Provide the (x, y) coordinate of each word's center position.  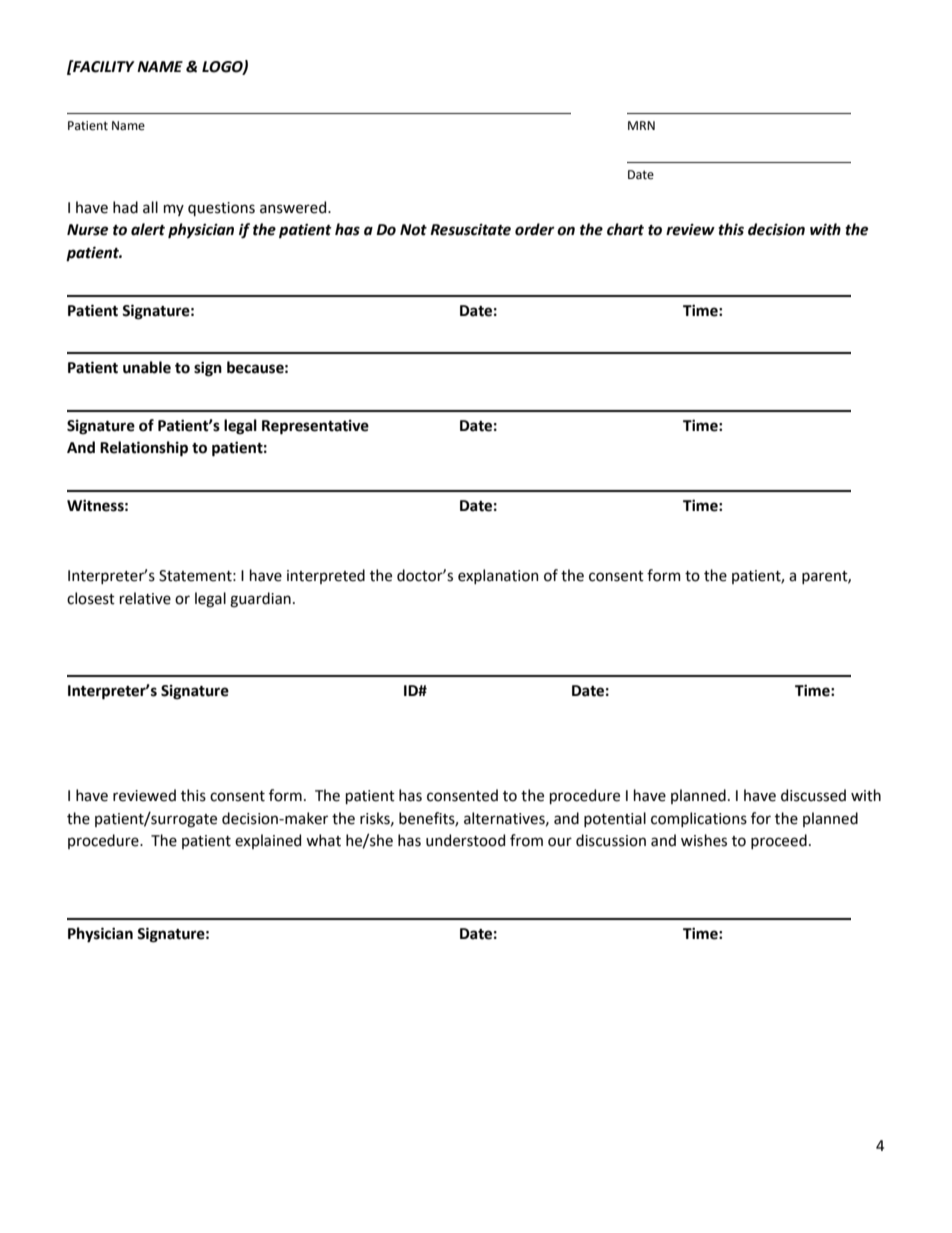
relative (145, 598)
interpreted (326, 576)
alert (148, 229)
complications (699, 819)
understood (465, 840)
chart (625, 229)
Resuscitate (470, 229)
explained (268, 841)
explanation (498, 576)
